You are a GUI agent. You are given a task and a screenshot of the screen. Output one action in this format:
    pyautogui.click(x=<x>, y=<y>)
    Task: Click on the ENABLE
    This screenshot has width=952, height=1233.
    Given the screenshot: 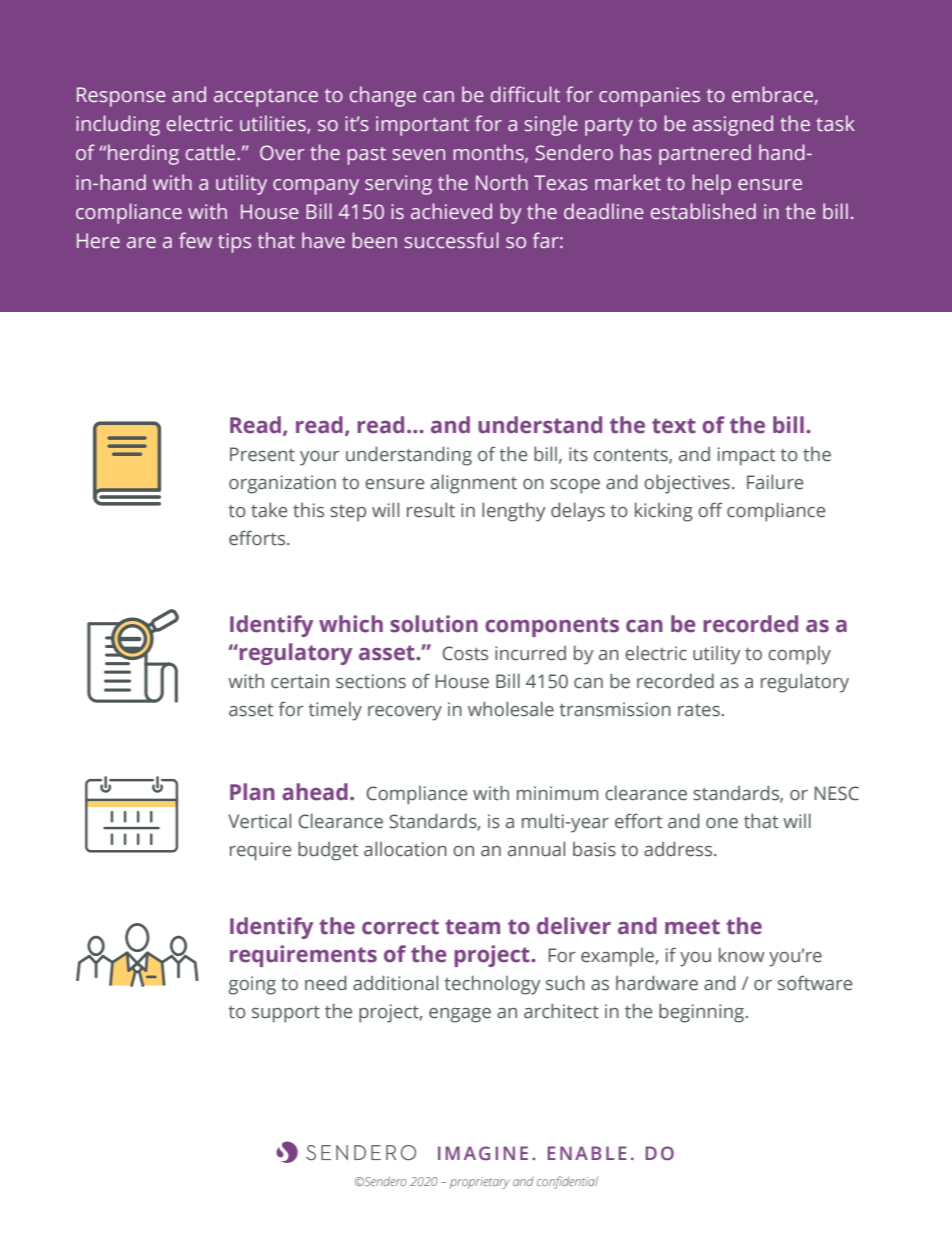 What is the action you would take?
    pyautogui.click(x=587, y=1153)
